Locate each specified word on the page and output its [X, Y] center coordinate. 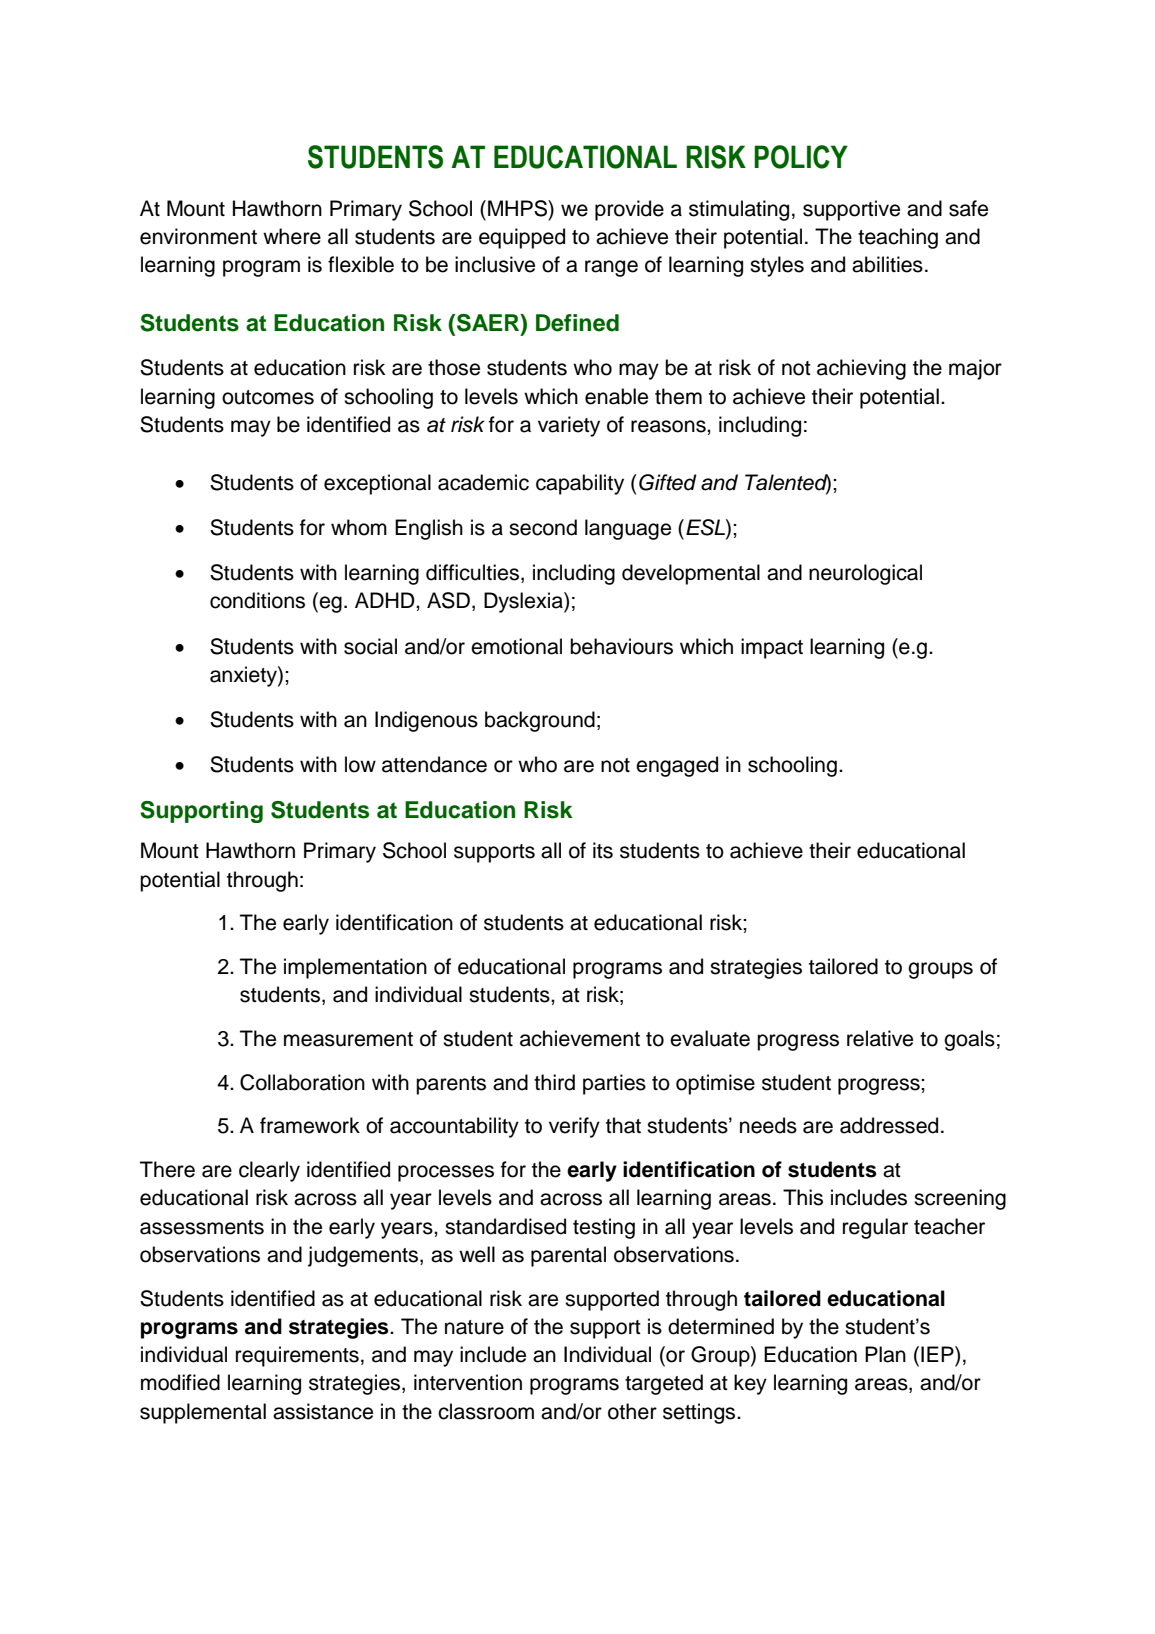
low [360, 764]
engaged [677, 766]
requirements [297, 1356]
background [540, 721]
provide [629, 210]
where [292, 236]
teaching [898, 238]
